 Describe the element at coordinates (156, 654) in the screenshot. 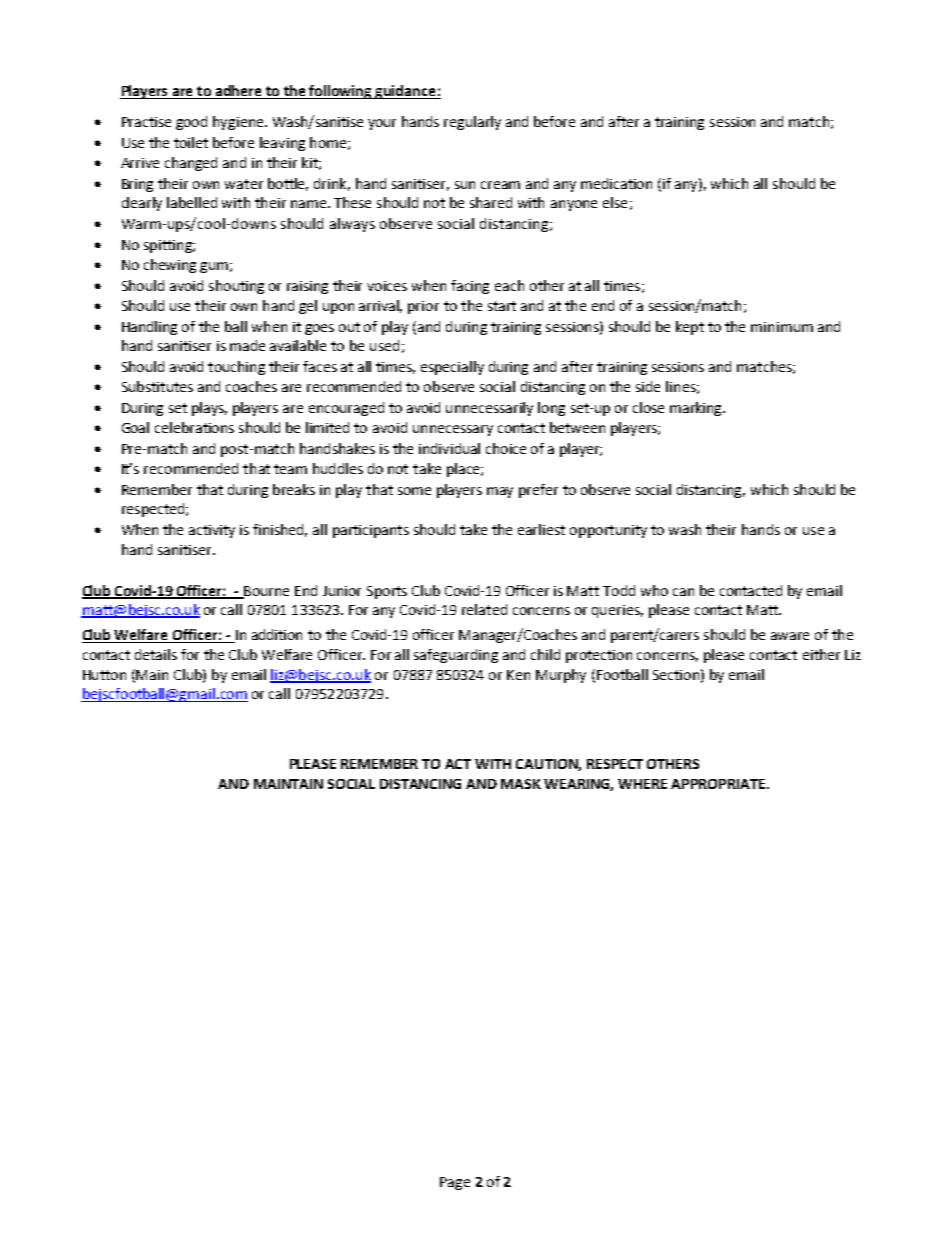

I see `details` at that location.
